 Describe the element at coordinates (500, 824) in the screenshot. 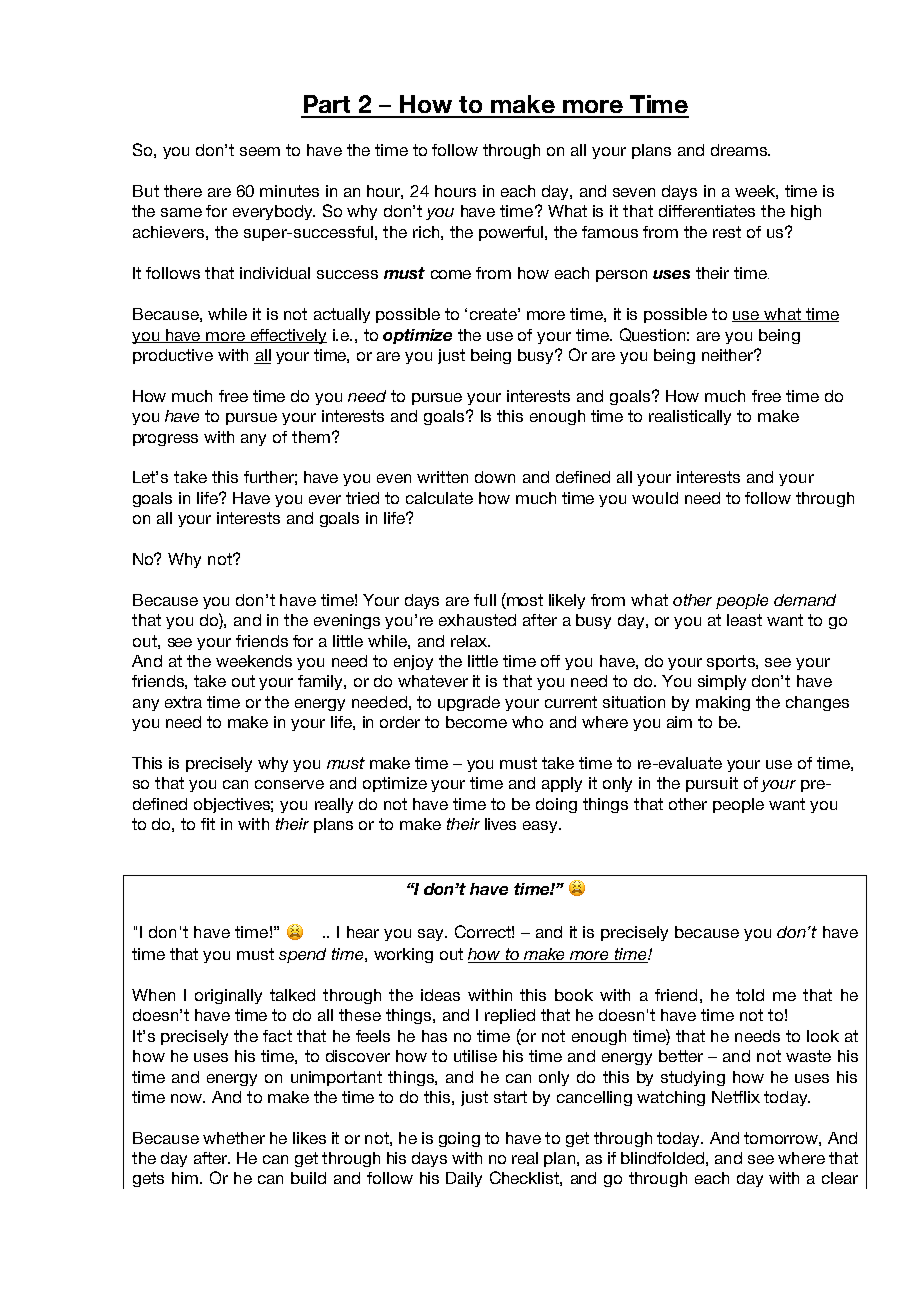

I see `lives` at that location.
